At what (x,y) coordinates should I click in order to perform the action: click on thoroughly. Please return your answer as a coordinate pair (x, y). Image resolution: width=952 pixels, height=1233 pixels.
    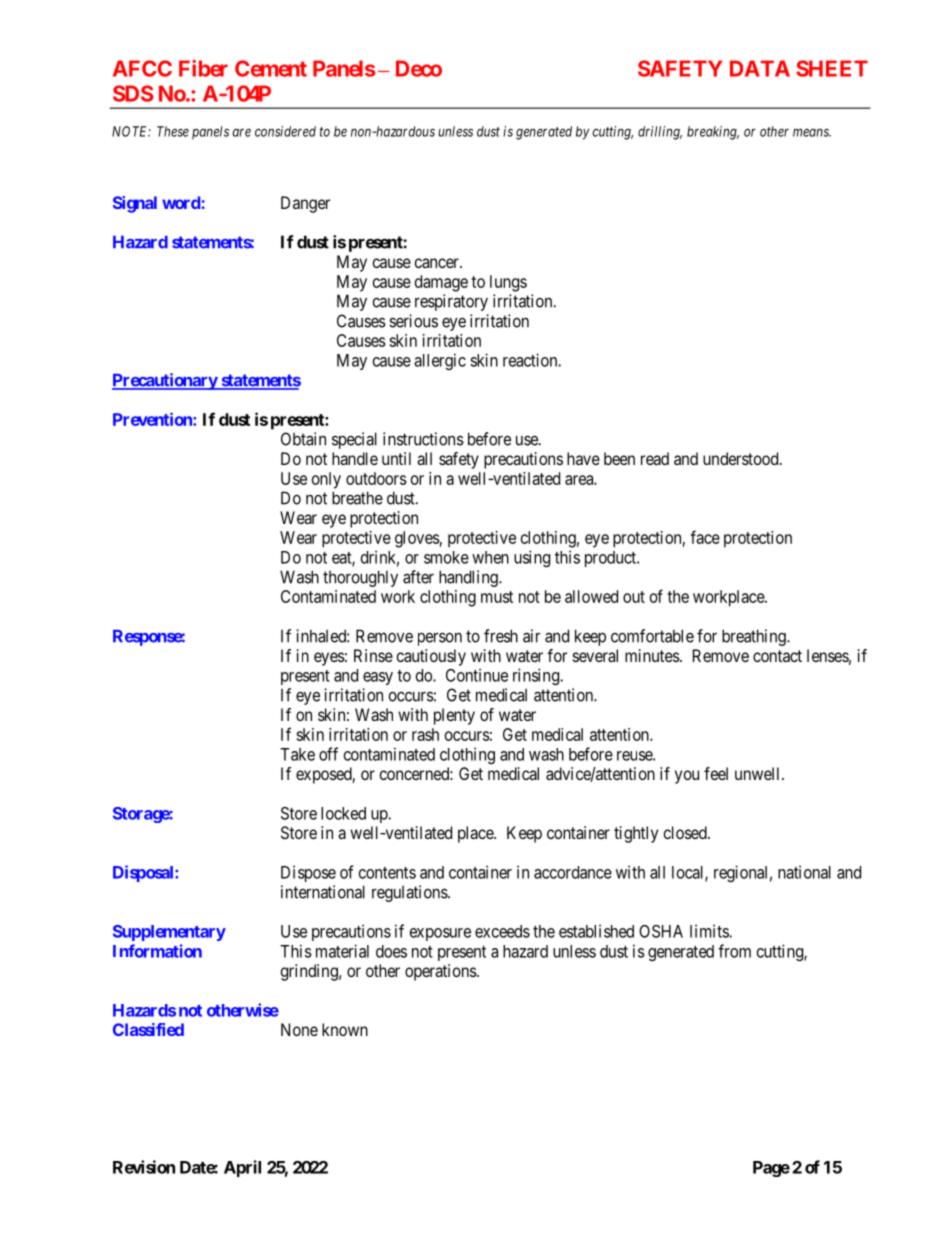
    Looking at the image, I should click on (360, 578).
